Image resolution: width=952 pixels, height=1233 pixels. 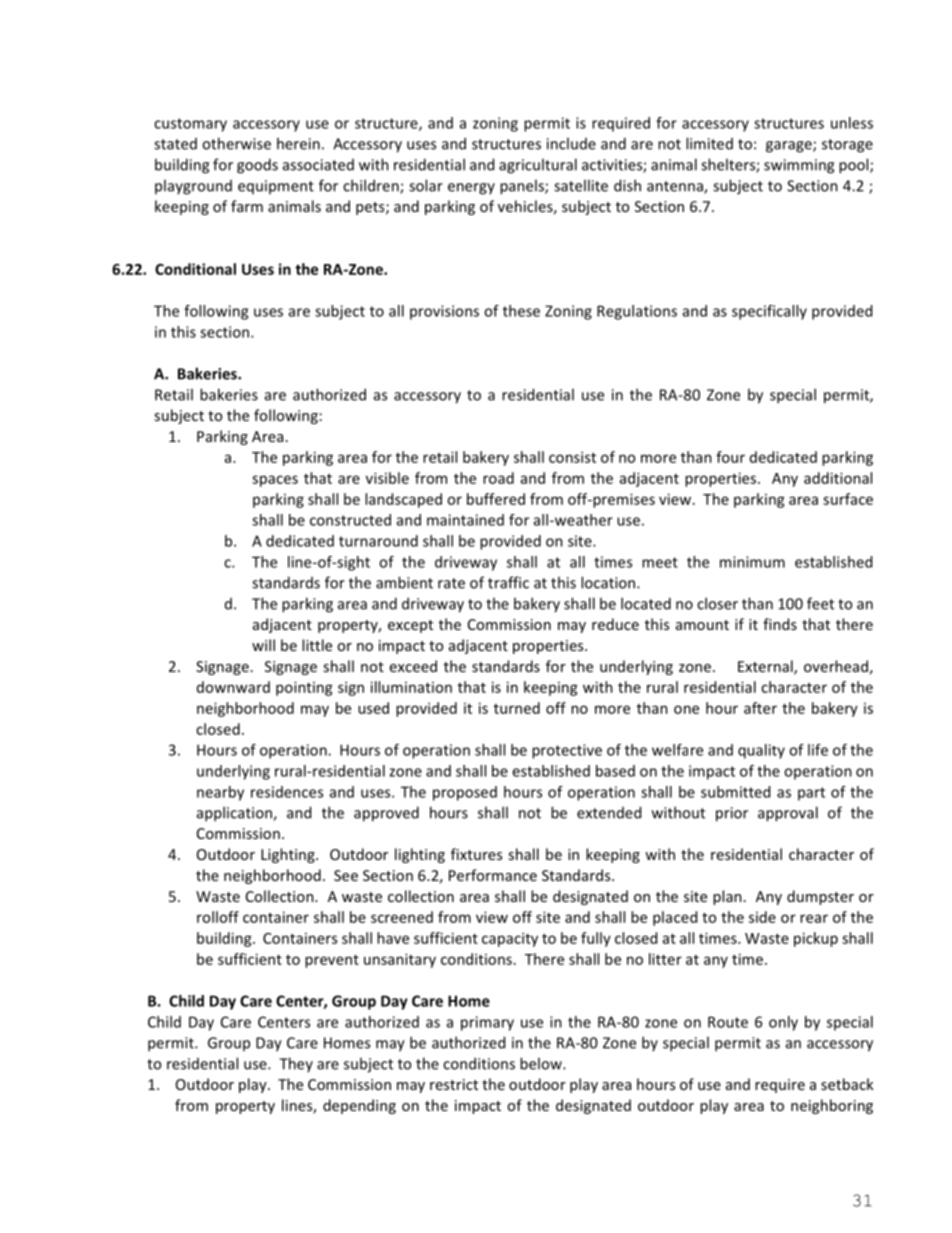 I want to click on quality, so click(x=761, y=751).
